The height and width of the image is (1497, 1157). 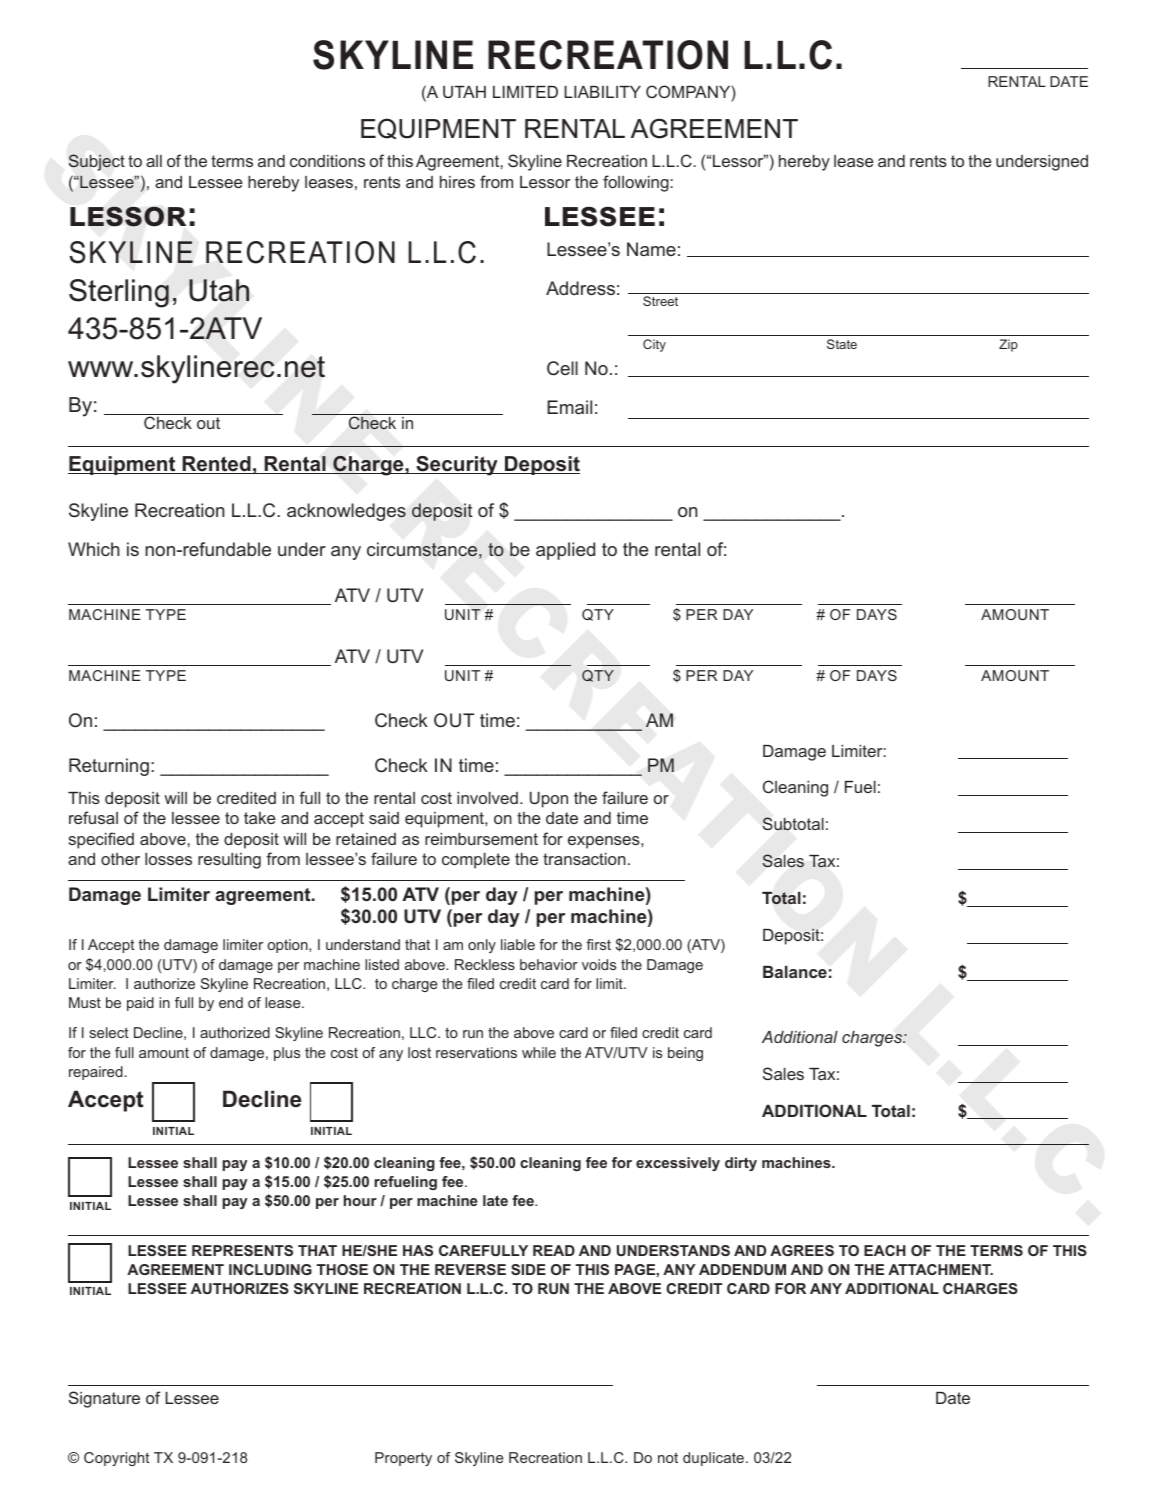 I want to click on following, so click(x=637, y=183).
